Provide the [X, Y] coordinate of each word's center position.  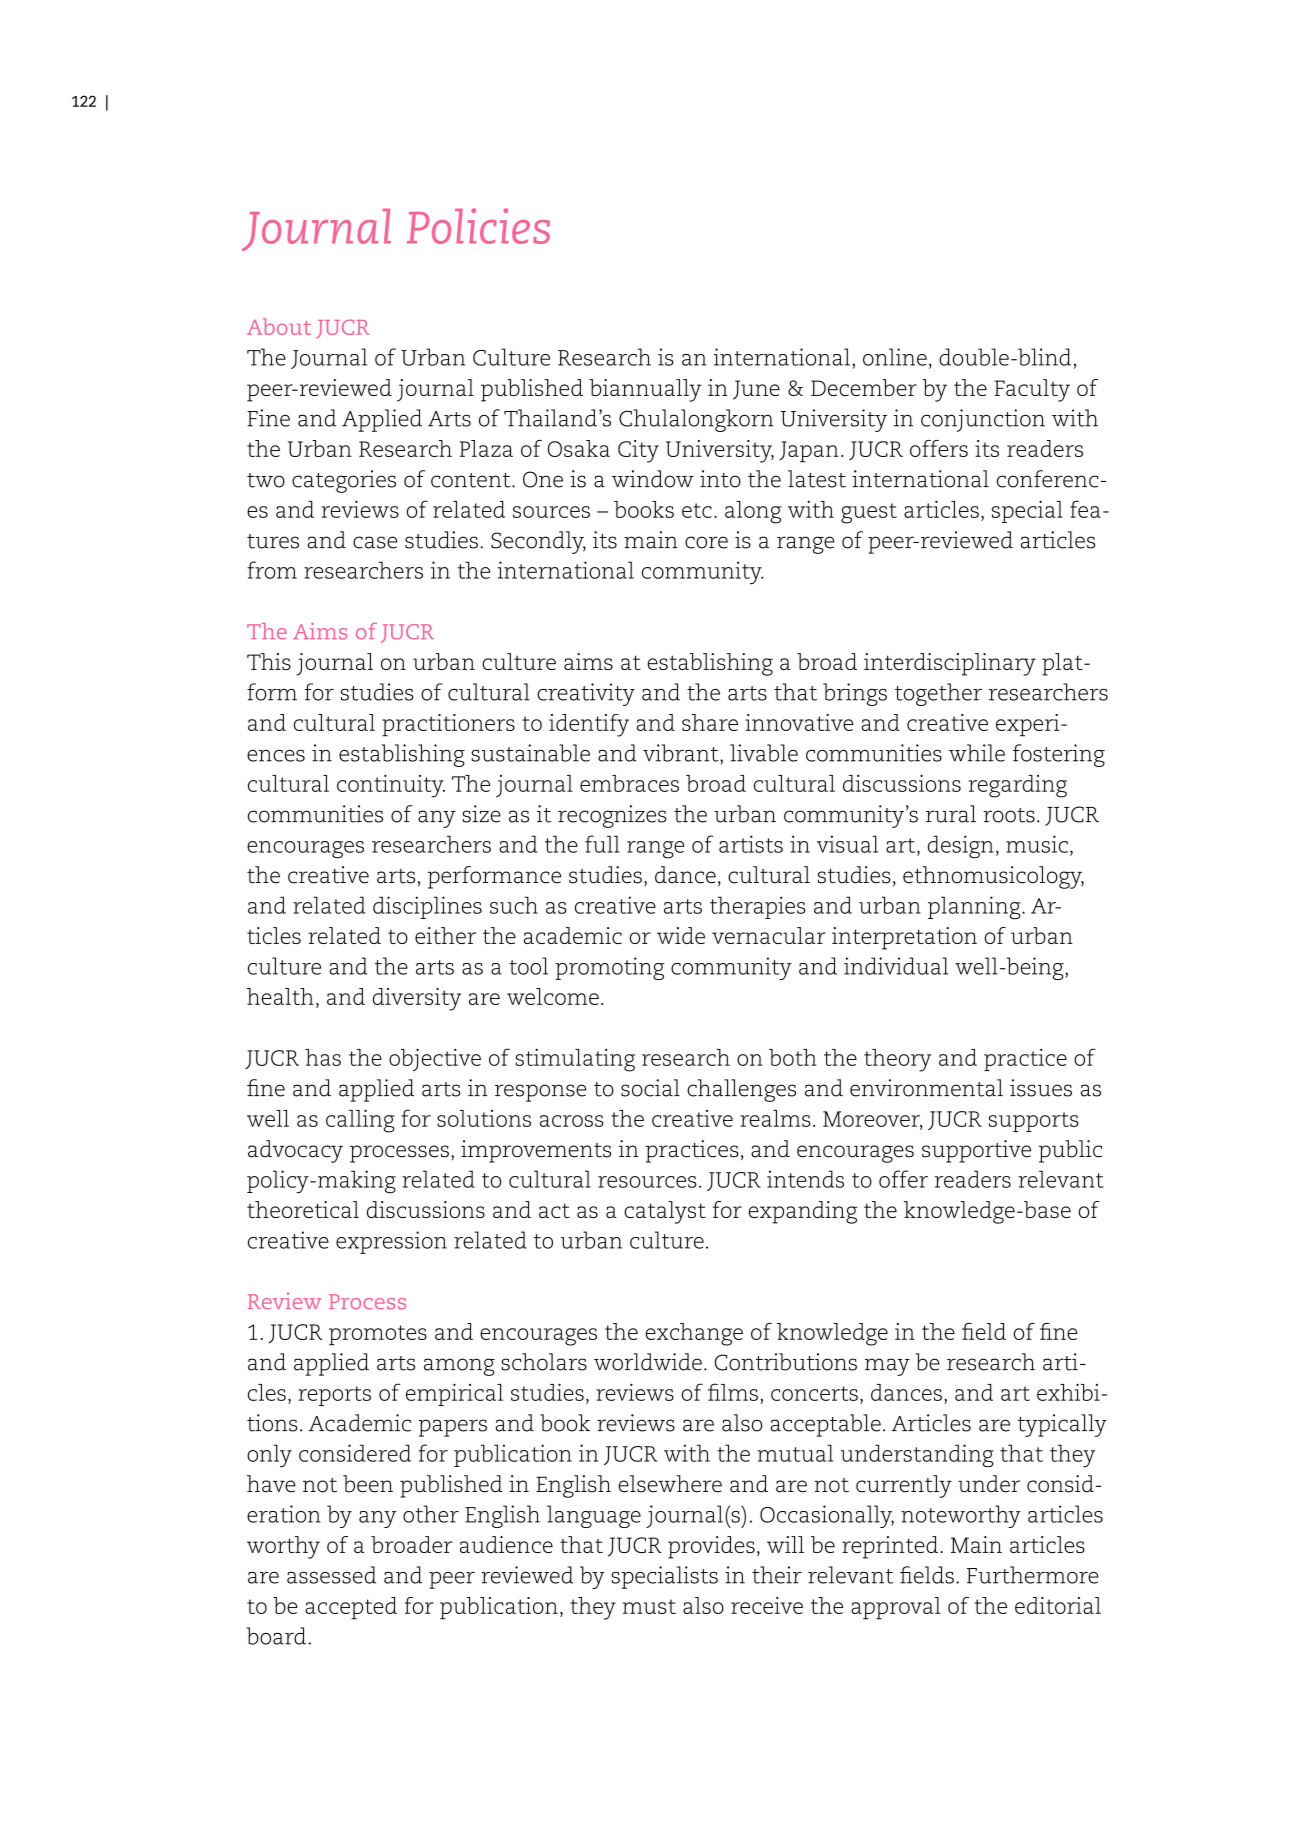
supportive [976, 1151]
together [938, 694]
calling [360, 1121]
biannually [645, 390]
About [279, 326]
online [895, 357]
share [710, 722]
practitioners [448, 725]
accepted [351, 1608]
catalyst [665, 1212]
